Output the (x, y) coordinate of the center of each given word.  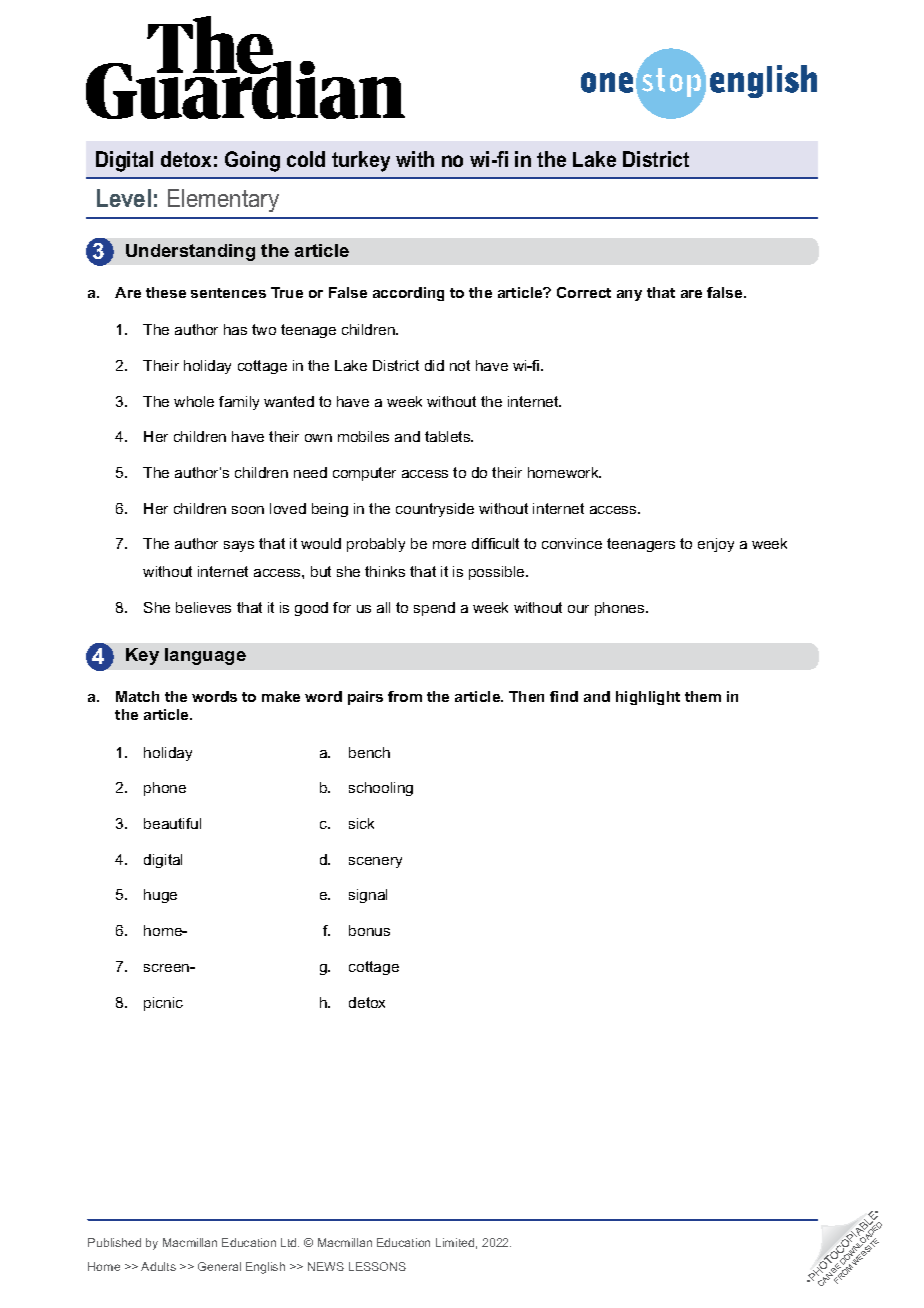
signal (368, 896)
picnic (163, 1004)
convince (572, 543)
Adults (158, 1266)
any (629, 295)
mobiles (363, 436)
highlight (648, 698)
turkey (361, 161)
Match (137, 696)
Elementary (223, 200)
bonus (369, 930)
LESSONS (377, 1266)
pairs (365, 698)
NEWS (326, 1266)
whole (194, 401)
